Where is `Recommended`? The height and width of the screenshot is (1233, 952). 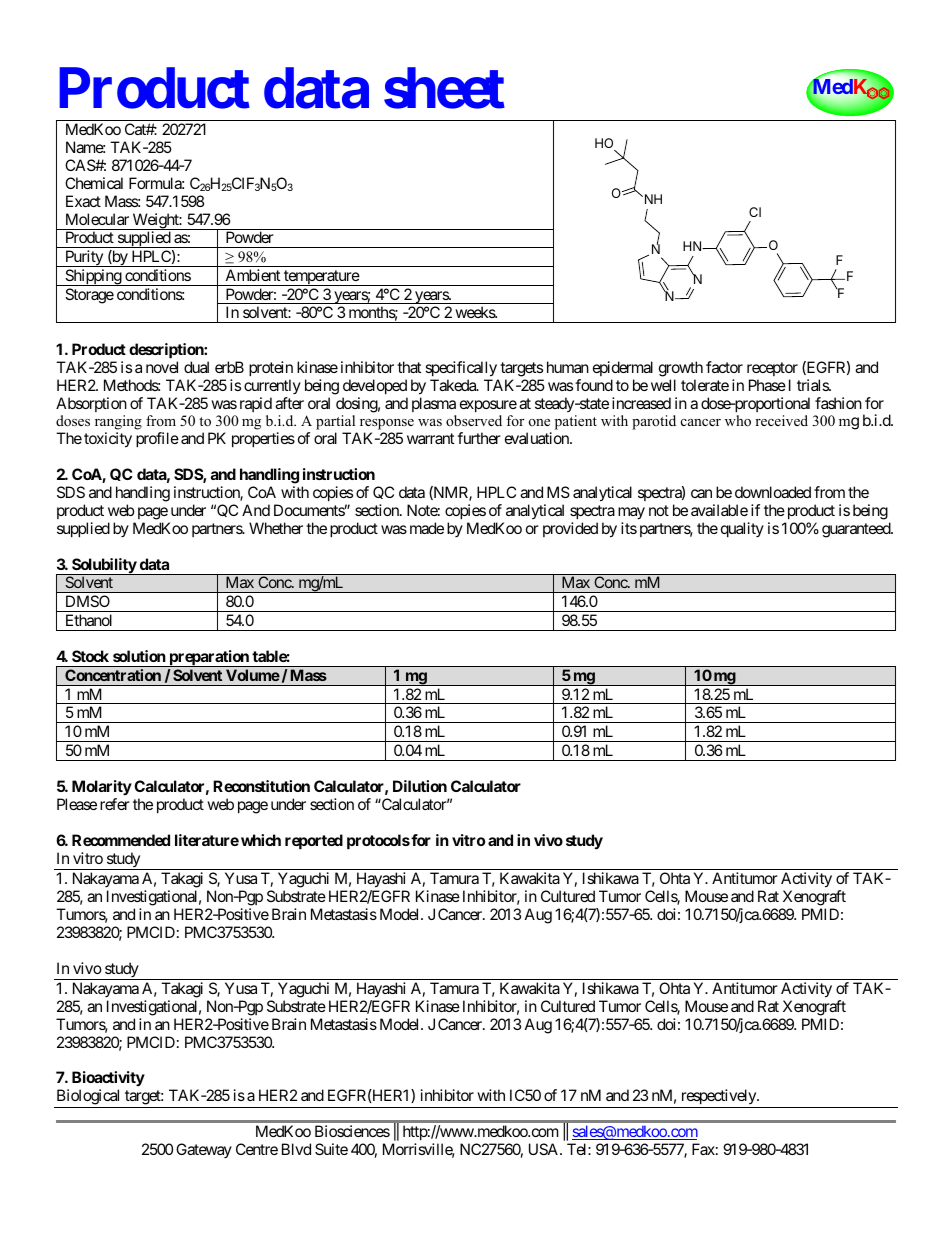 Recommended is located at coordinates (121, 840).
